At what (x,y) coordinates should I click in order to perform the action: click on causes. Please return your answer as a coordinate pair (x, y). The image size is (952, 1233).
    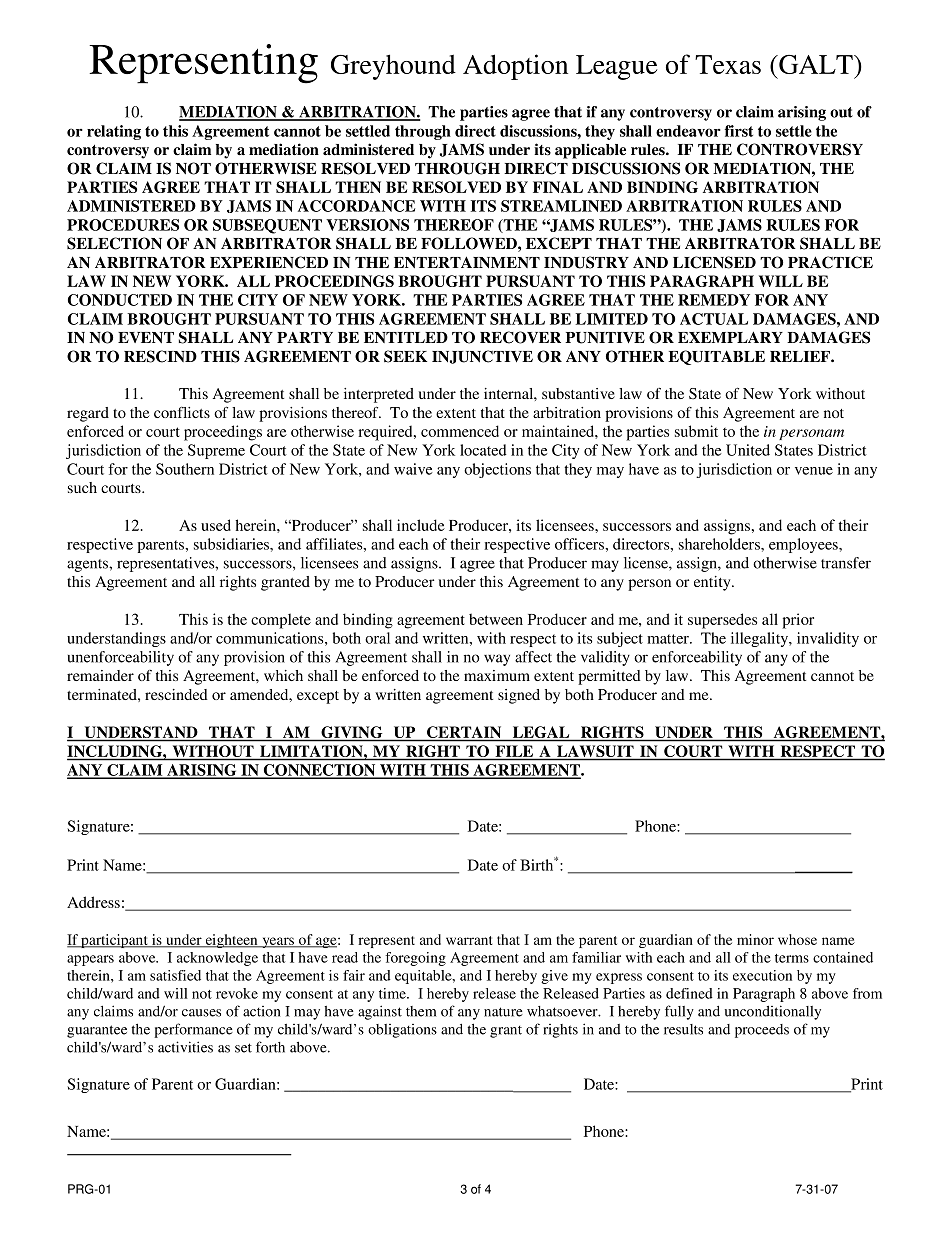
    Looking at the image, I should click on (201, 1013).
